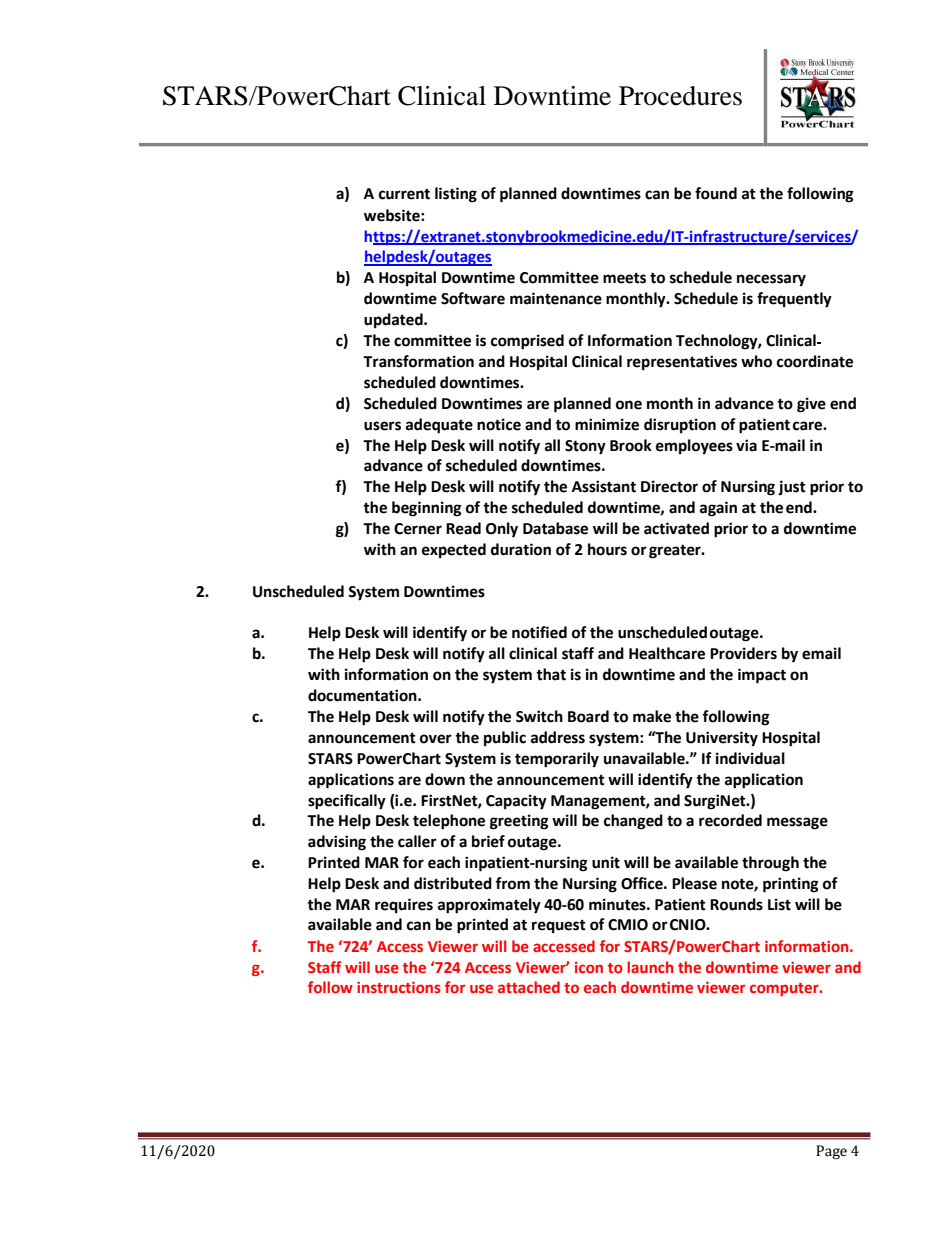 The width and height of the image is (952, 1233). What do you see at coordinates (382, 426) in the image?
I see `users` at bounding box center [382, 426].
